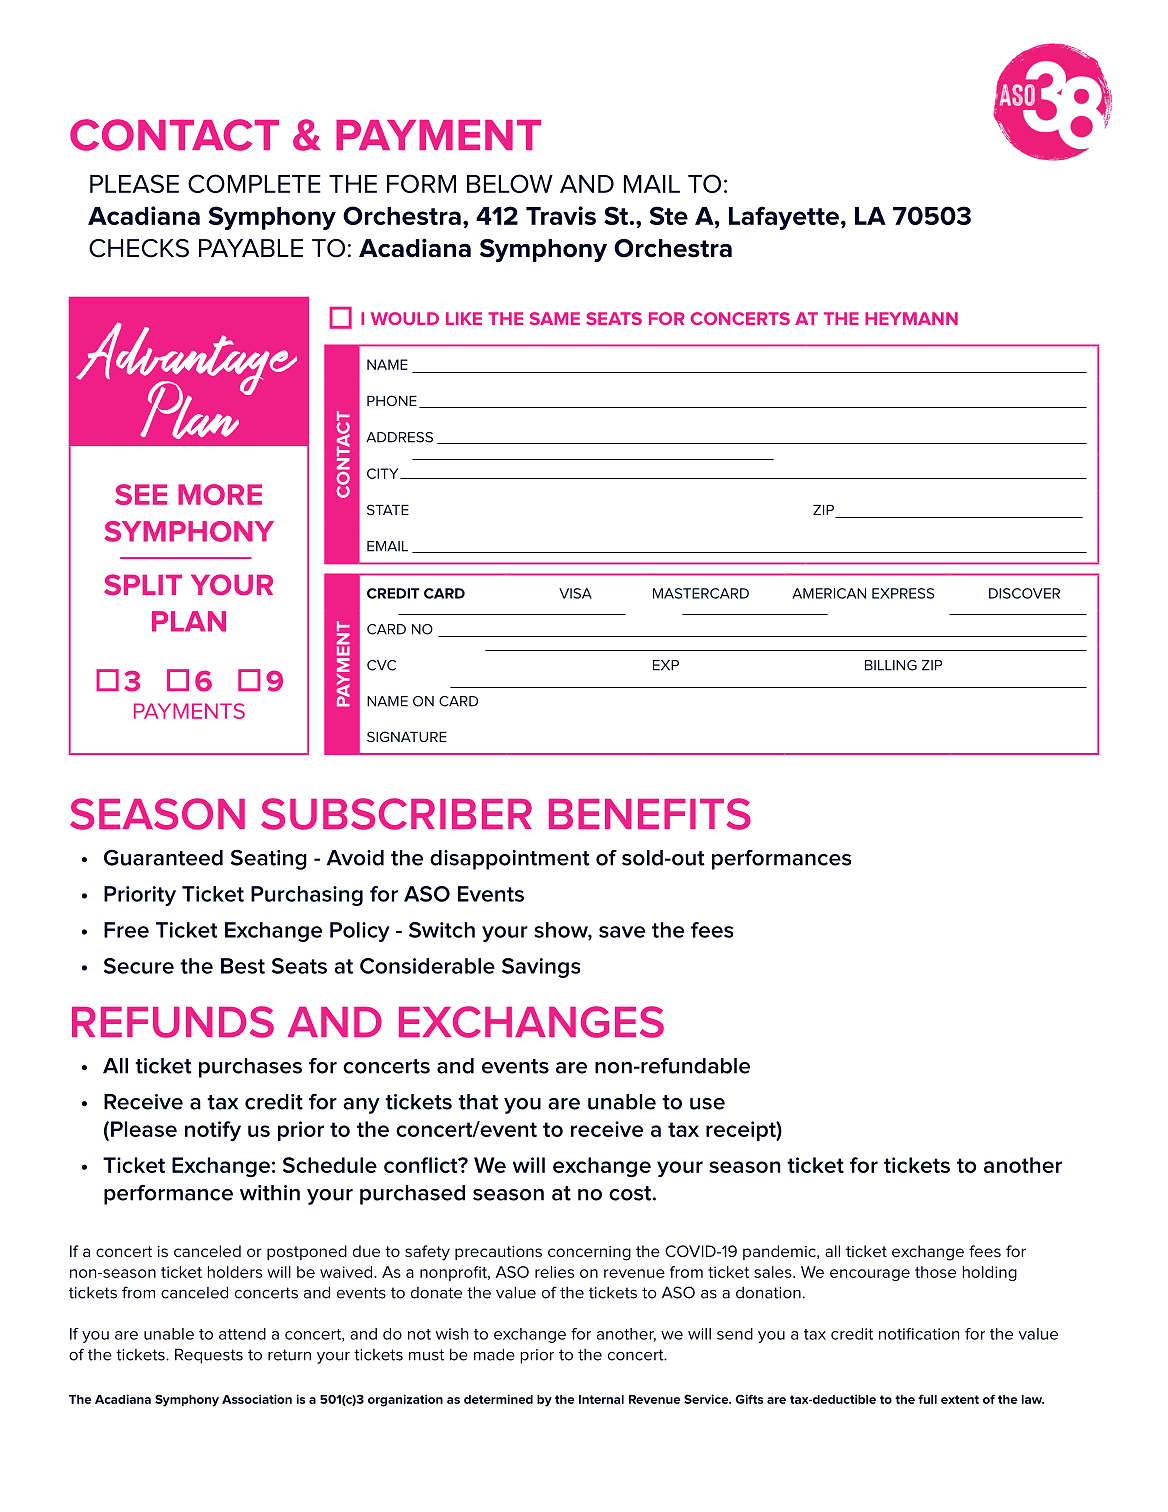 The width and height of the document is (1168, 1512). What do you see at coordinates (269, 859) in the document?
I see `Seating` at bounding box center [269, 859].
